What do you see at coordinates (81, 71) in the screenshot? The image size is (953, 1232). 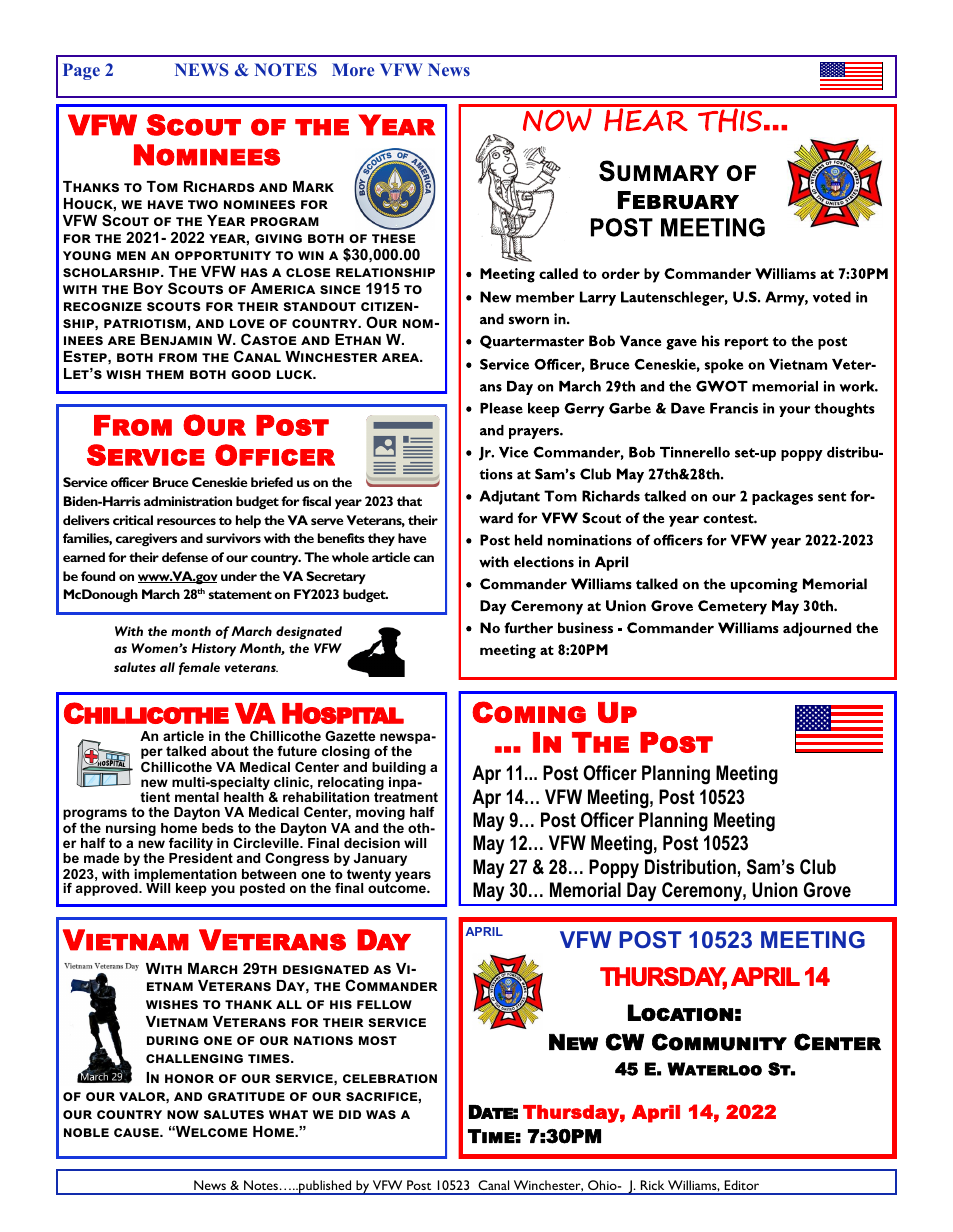 I see `Page` at bounding box center [81, 71].
